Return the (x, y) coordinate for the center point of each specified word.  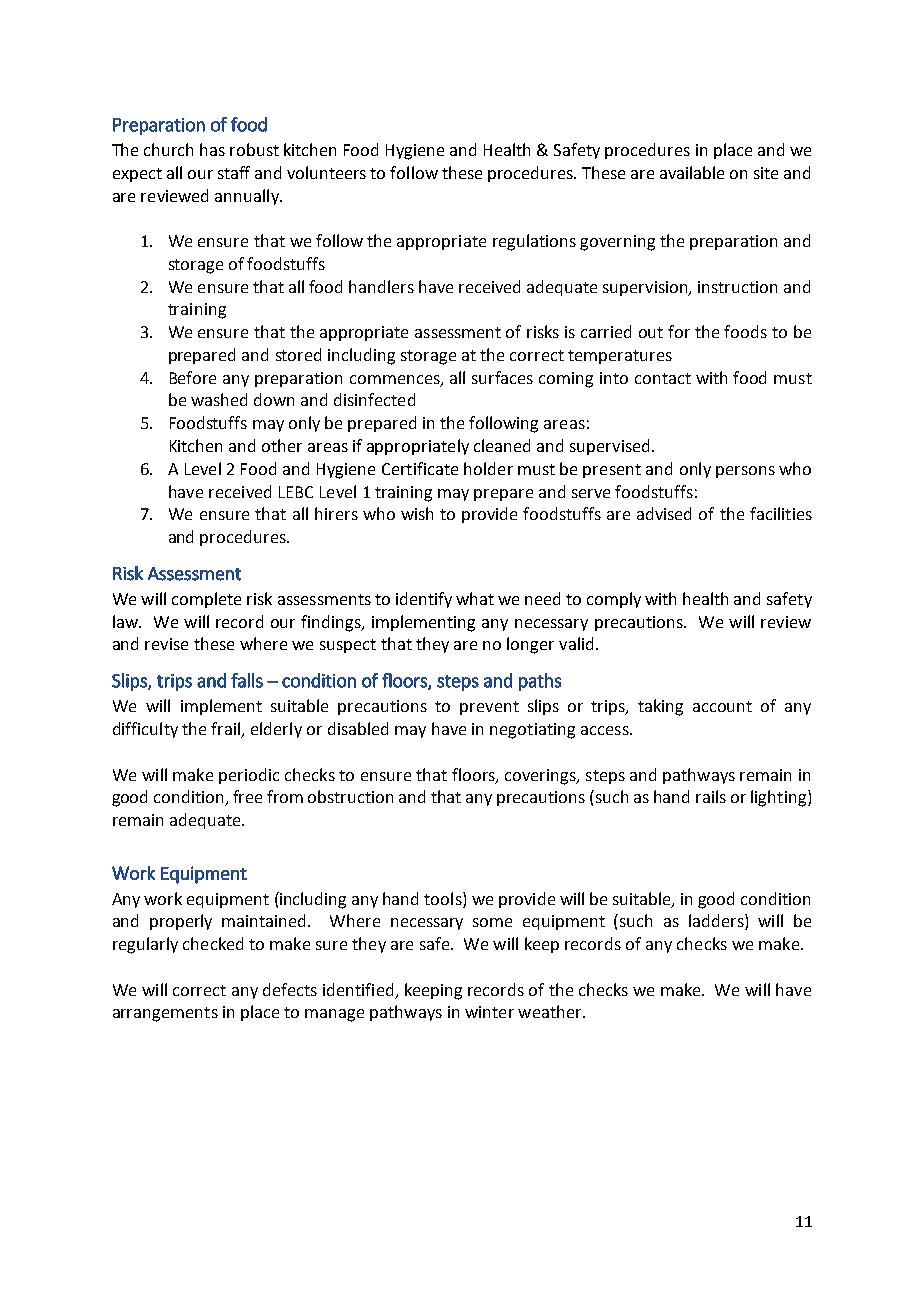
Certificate (420, 468)
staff (234, 172)
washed (219, 399)
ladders (717, 922)
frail (227, 730)
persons (745, 472)
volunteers (326, 172)
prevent (489, 708)
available (692, 172)
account (722, 706)
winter (489, 1012)
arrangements (165, 1014)
